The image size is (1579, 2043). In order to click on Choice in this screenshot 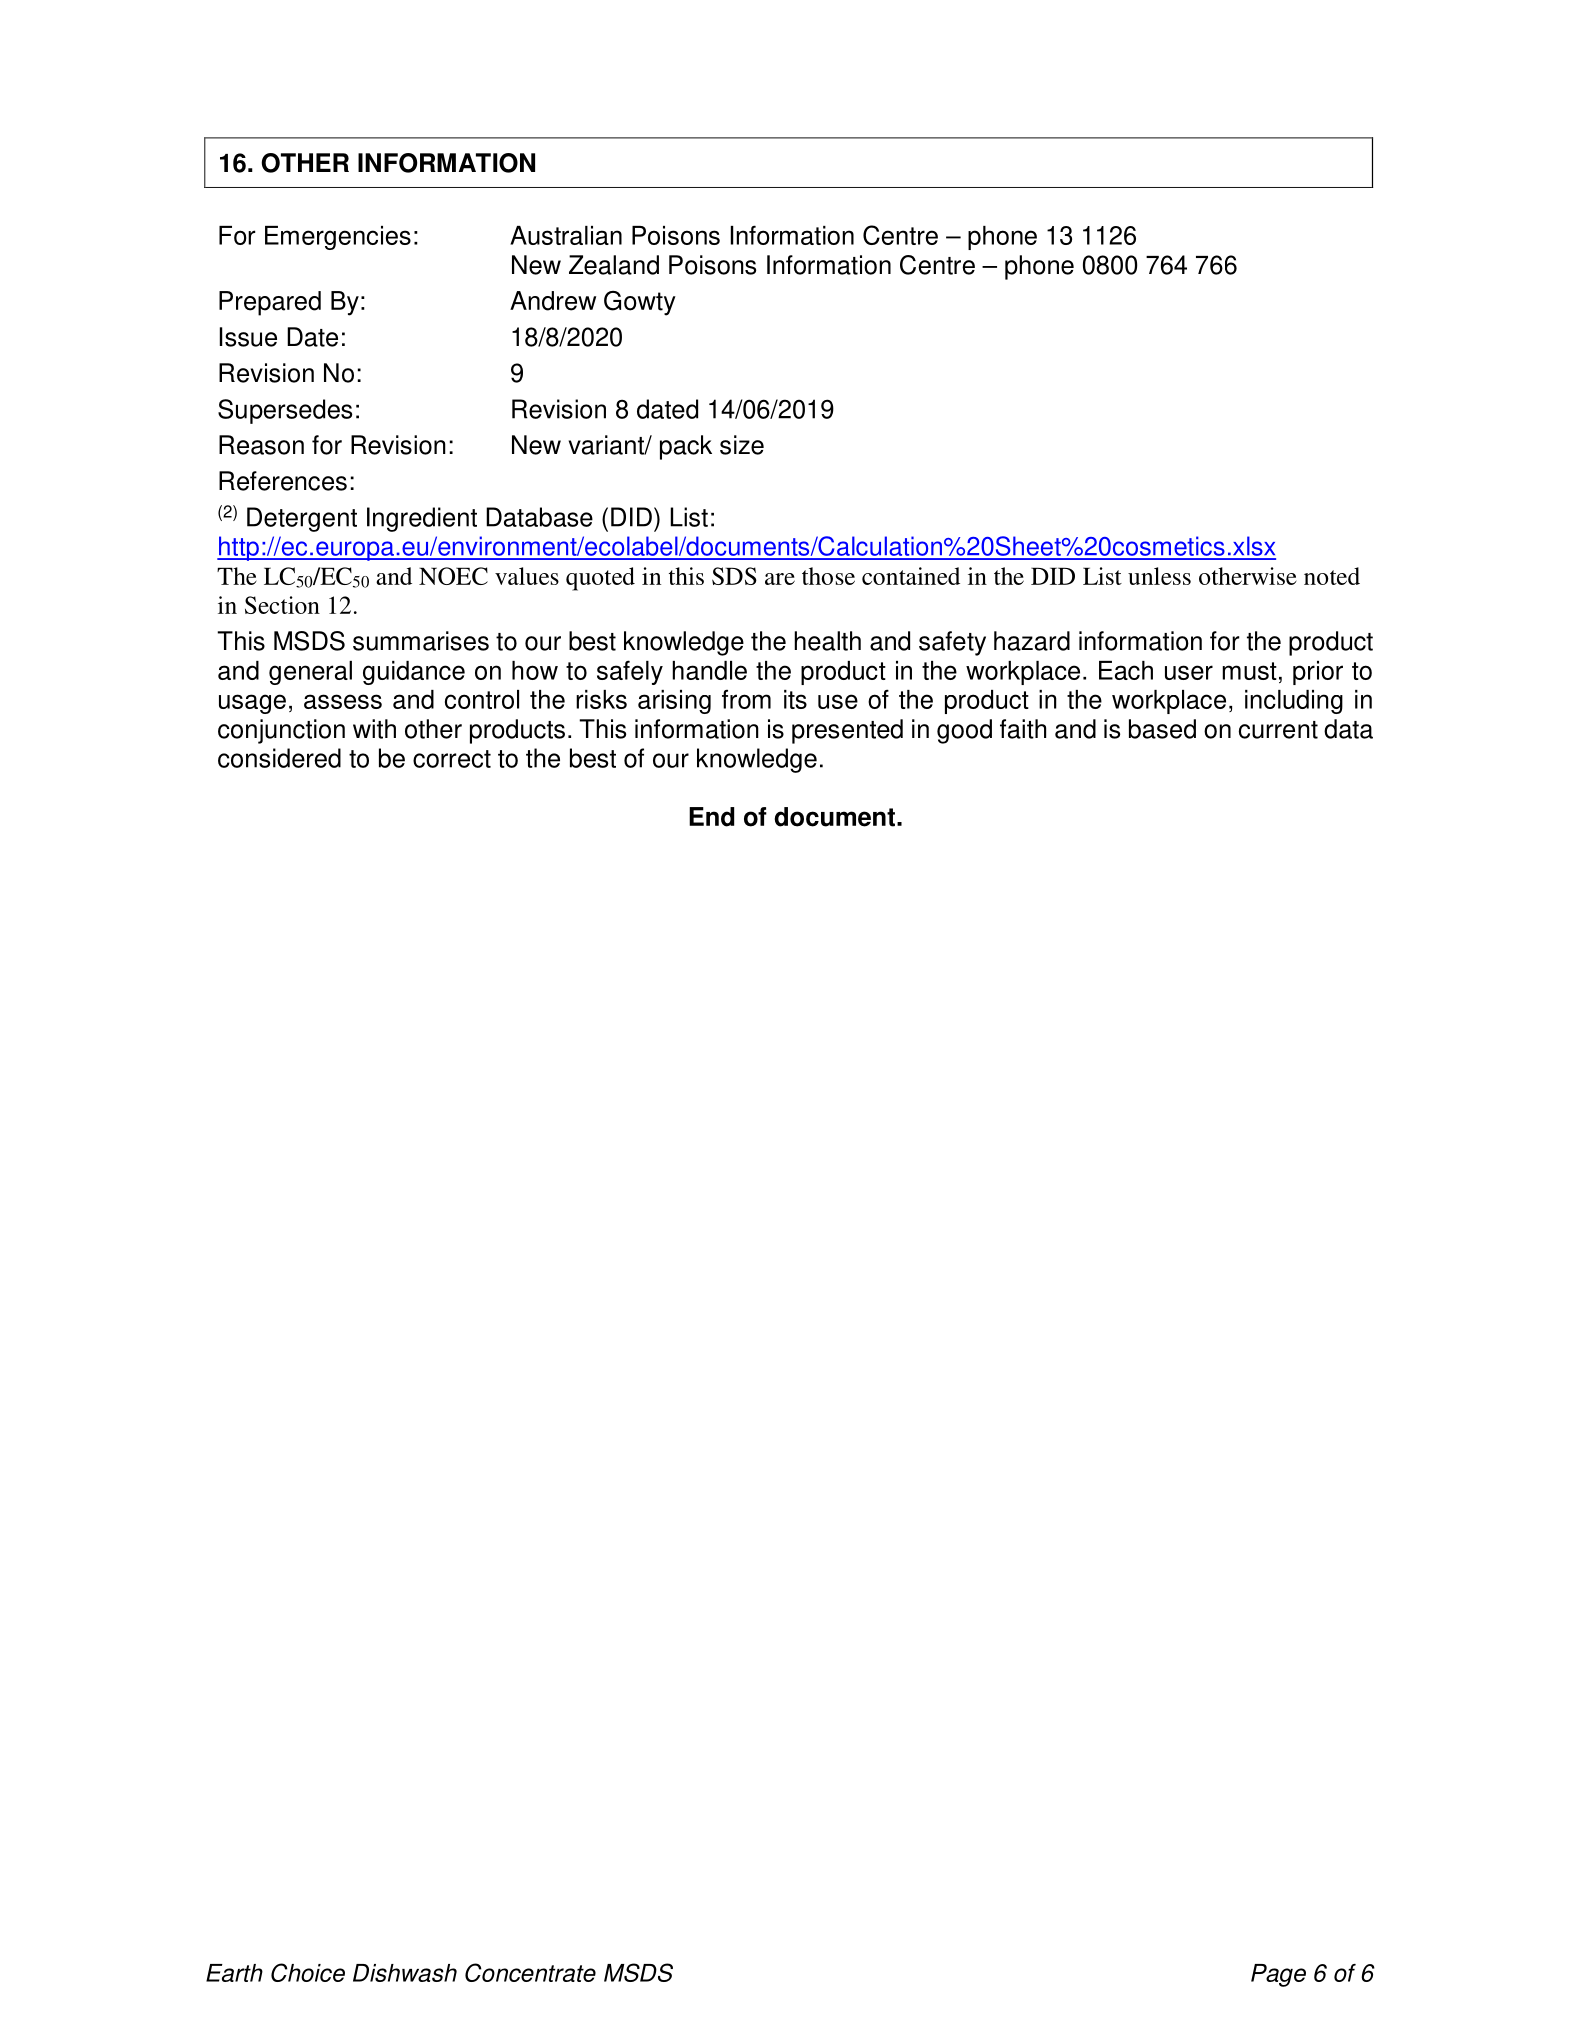, I will do `click(308, 1972)`.
